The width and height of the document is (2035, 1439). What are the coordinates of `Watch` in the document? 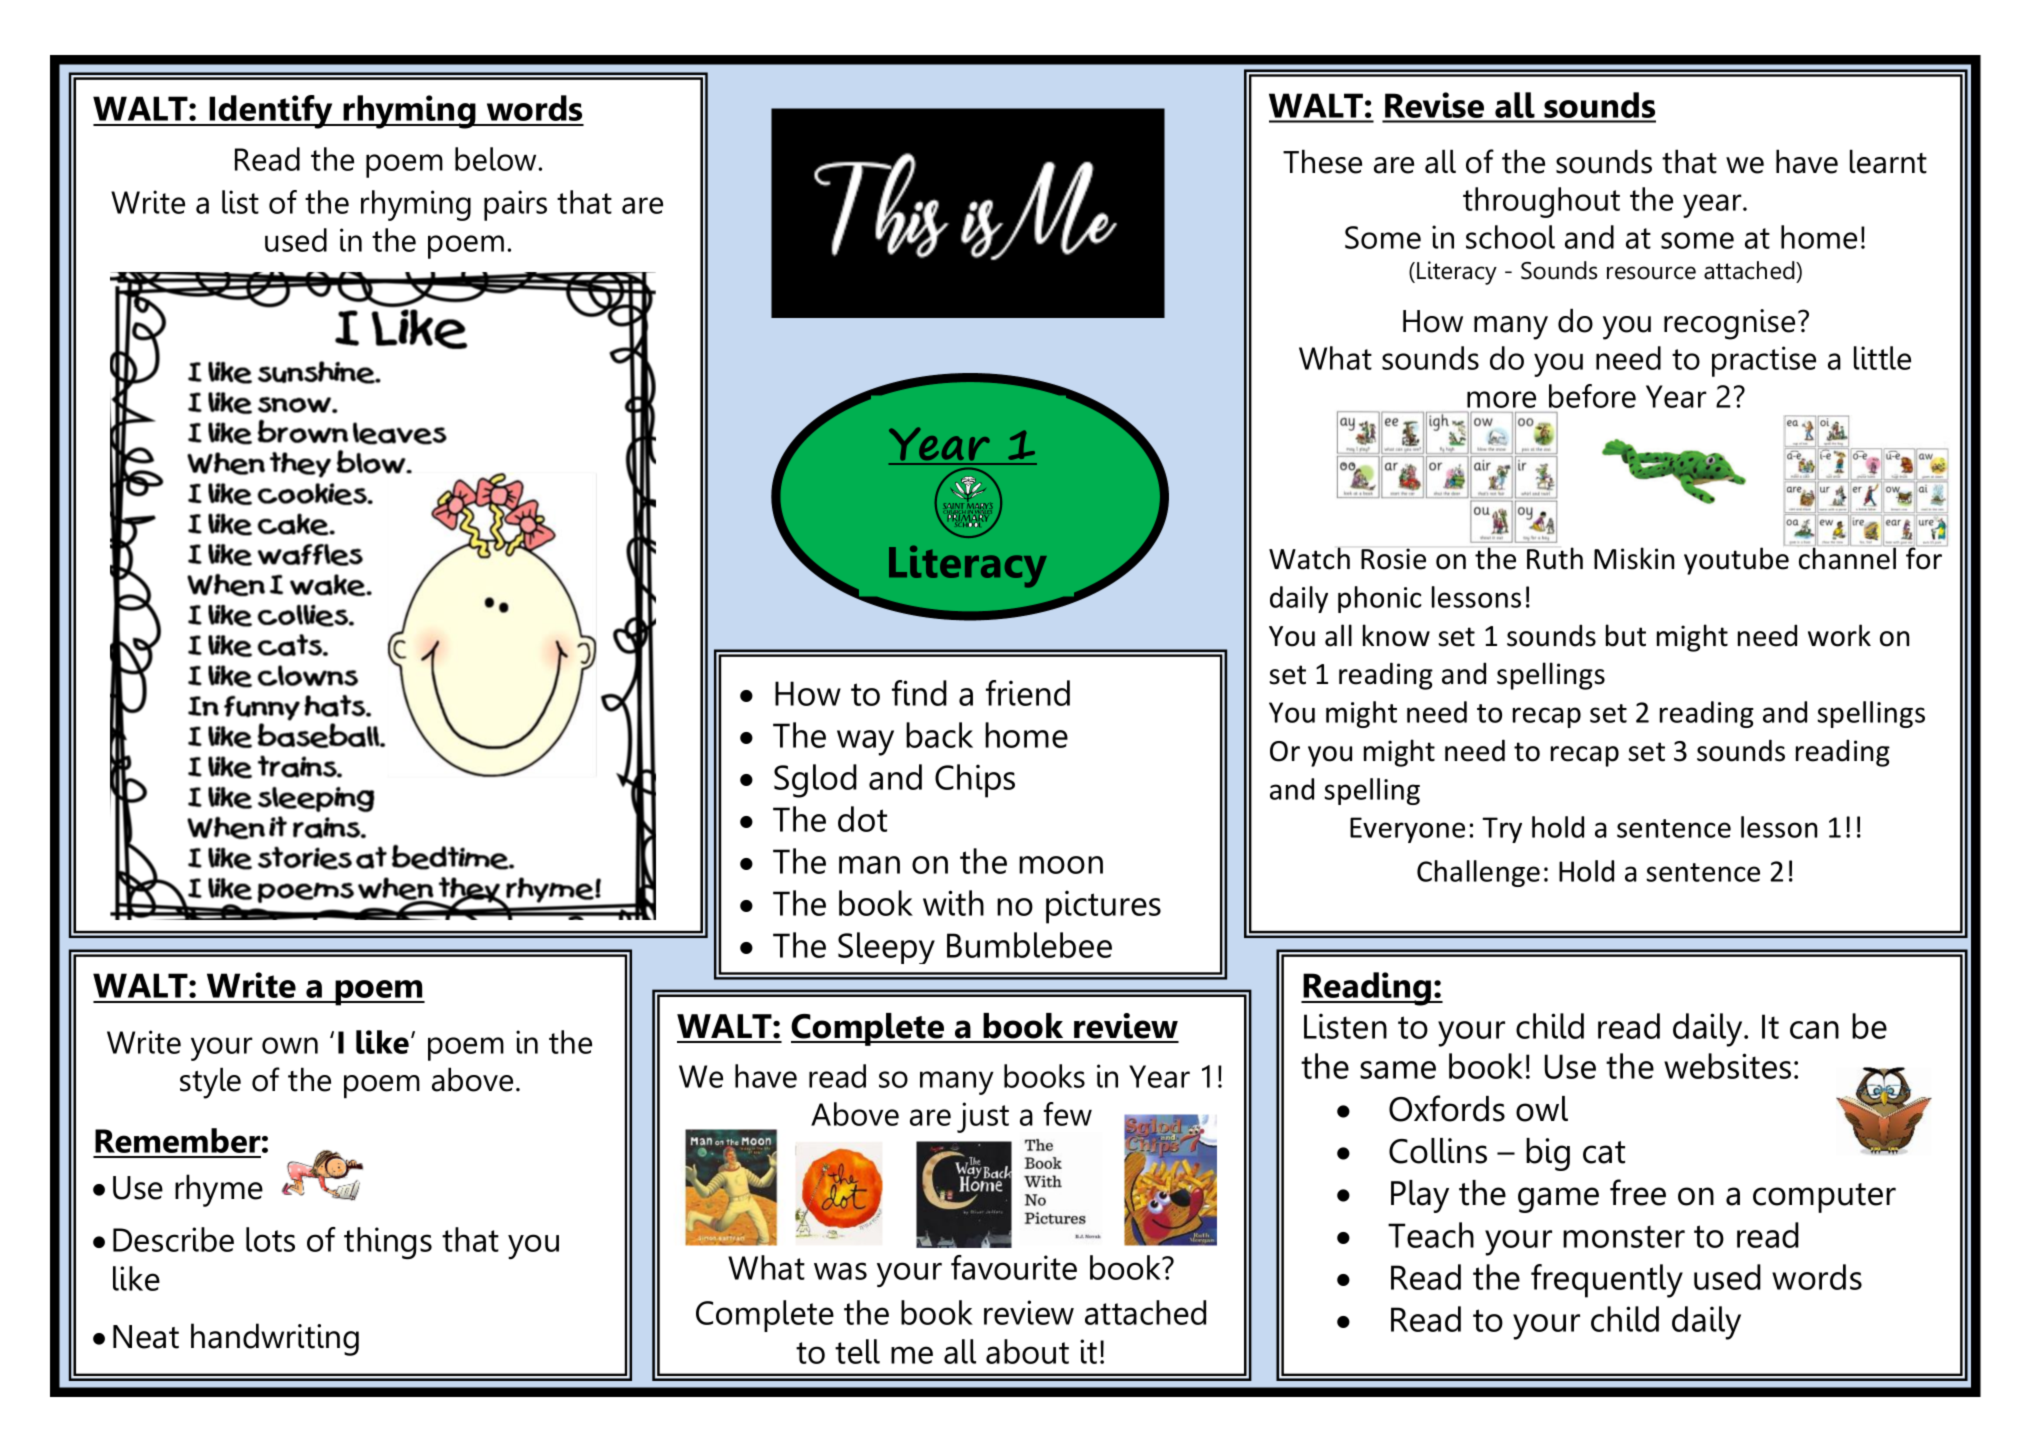 It's located at (1309, 558).
